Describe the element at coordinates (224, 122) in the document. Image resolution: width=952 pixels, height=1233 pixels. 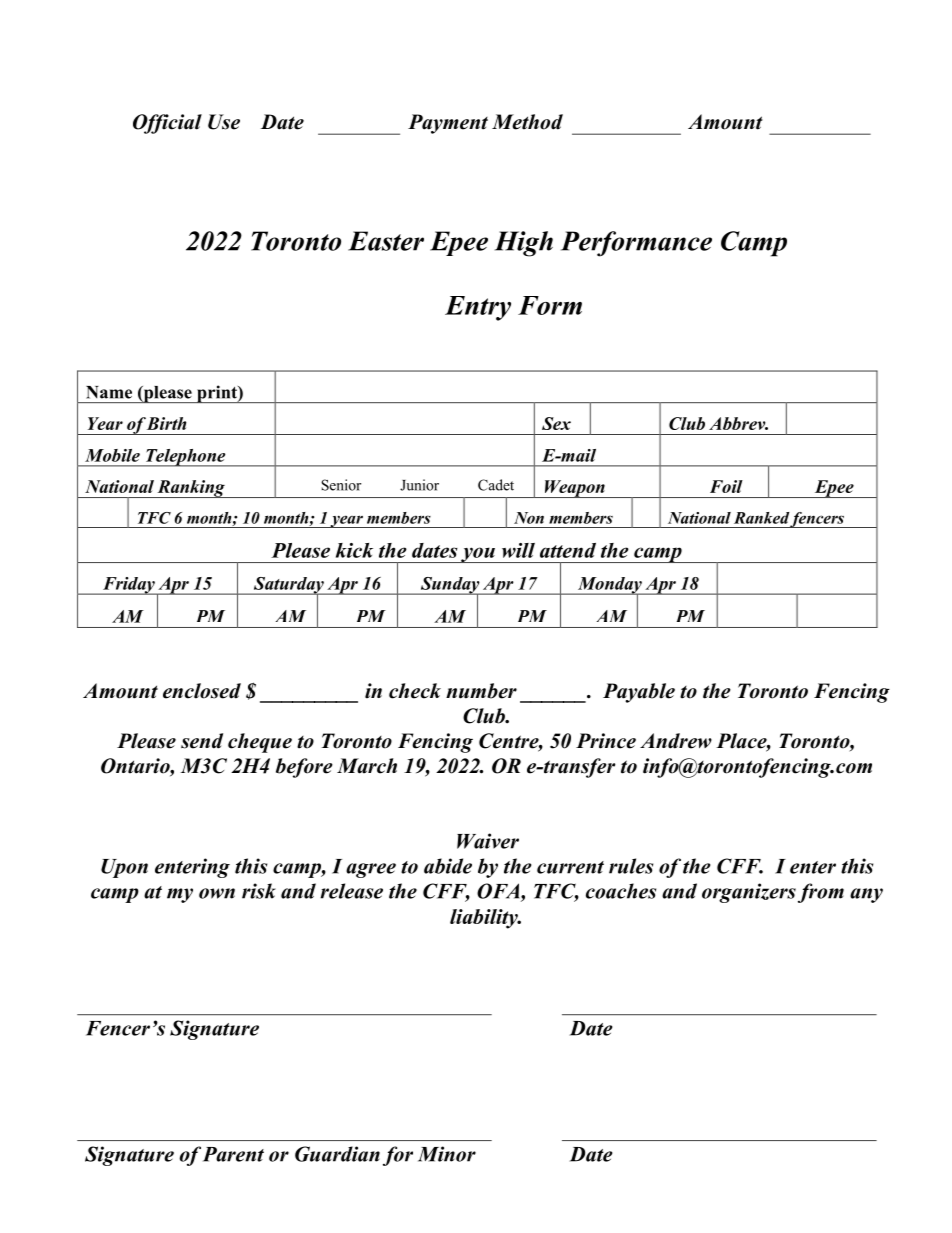
I see `Use` at that location.
